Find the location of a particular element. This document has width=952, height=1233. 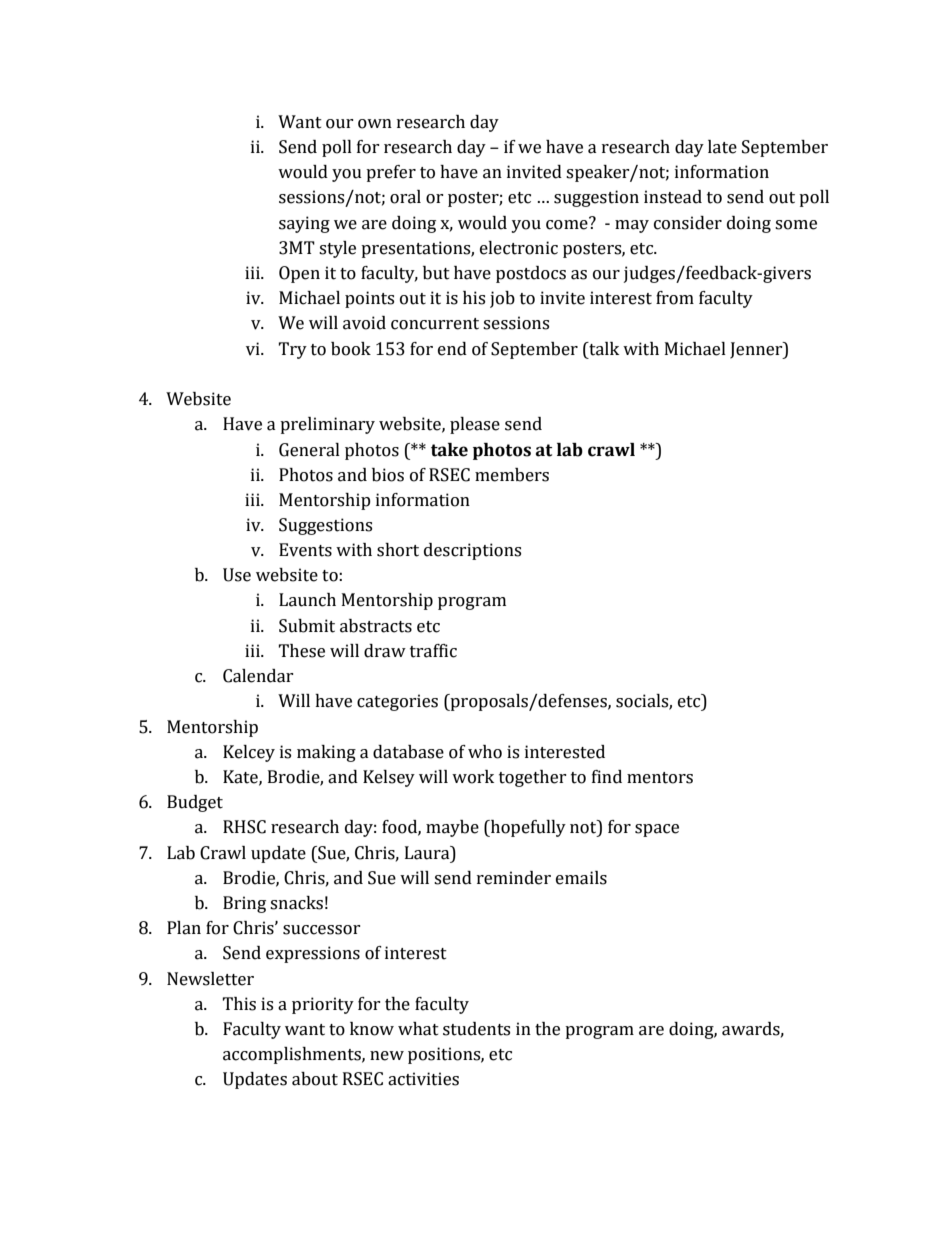

saying is located at coordinates (304, 224).
